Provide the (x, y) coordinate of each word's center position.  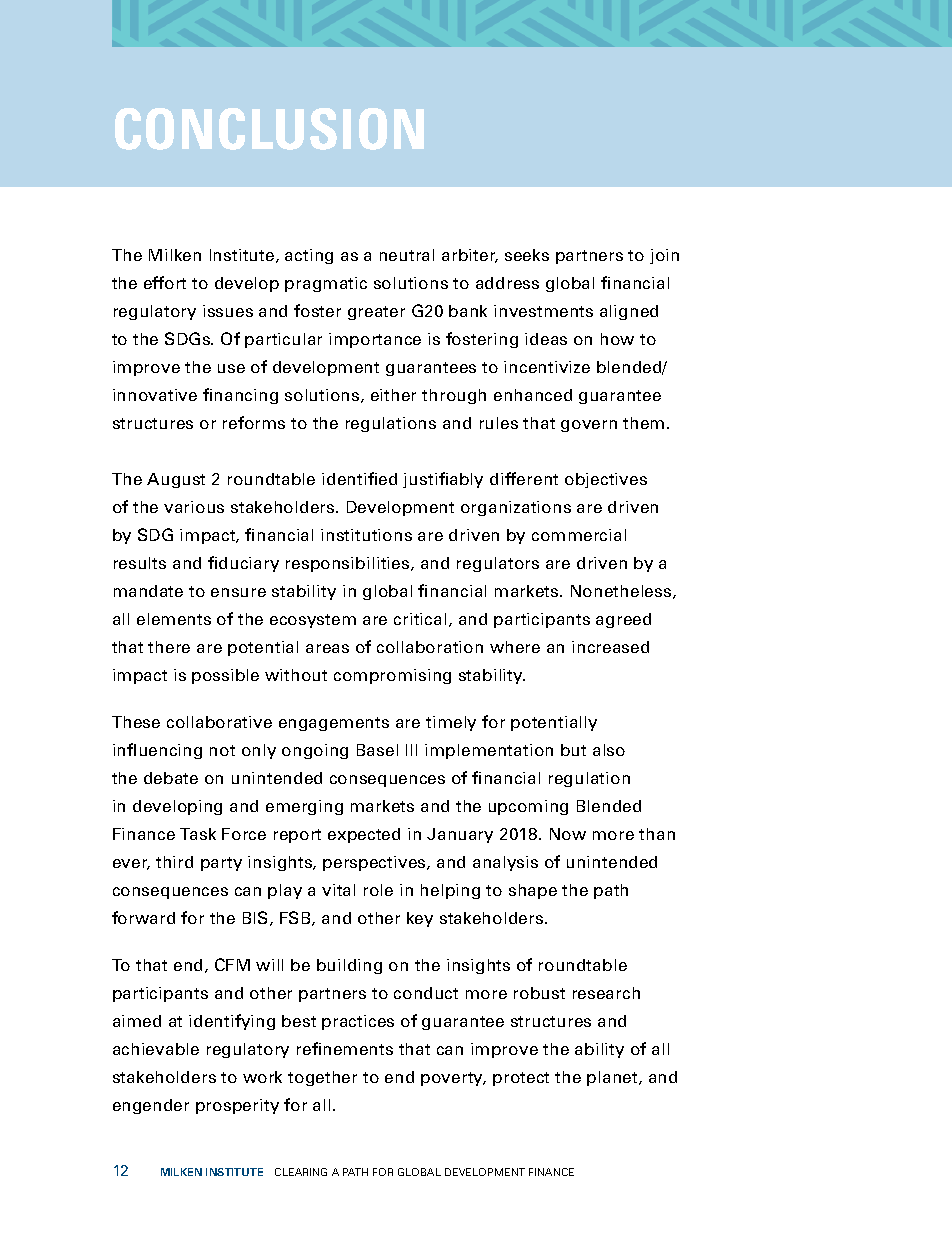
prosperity (237, 1106)
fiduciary (243, 564)
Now (568, 834)
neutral (407, 255)
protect (521, 1079)
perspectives (375, 863)
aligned (629, 312)
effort (165, 282)
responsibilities (349, 564)
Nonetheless (622, 592)
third (174, 862)
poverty (453, 1079)
